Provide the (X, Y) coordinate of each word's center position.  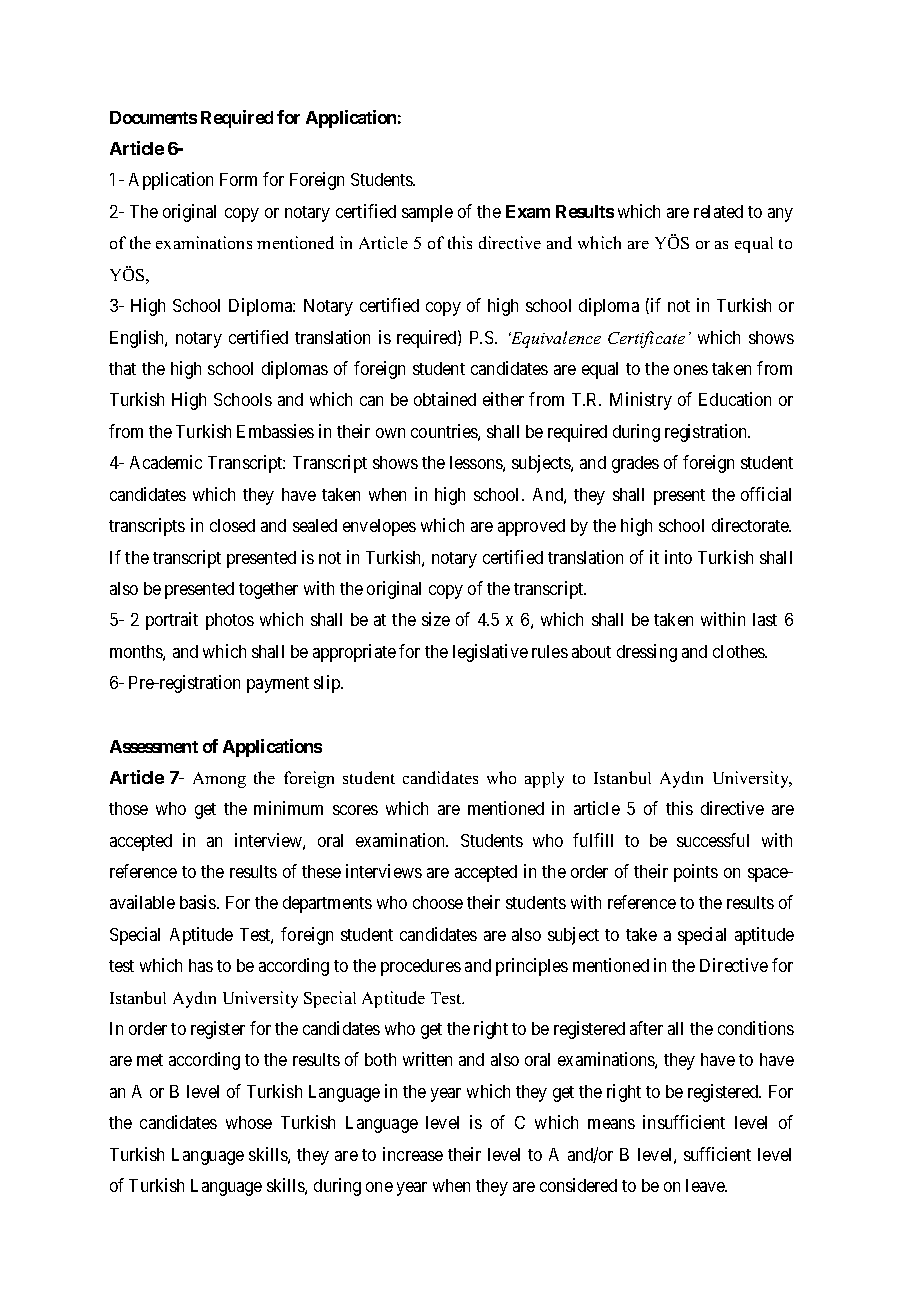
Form (238, 179)
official (766, 494)
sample (427, 213)
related (718, 211)
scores (355, 810)
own (390, 433)
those (128, 808)
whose (249, 1122)
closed (232, 525)
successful (713, 840)
